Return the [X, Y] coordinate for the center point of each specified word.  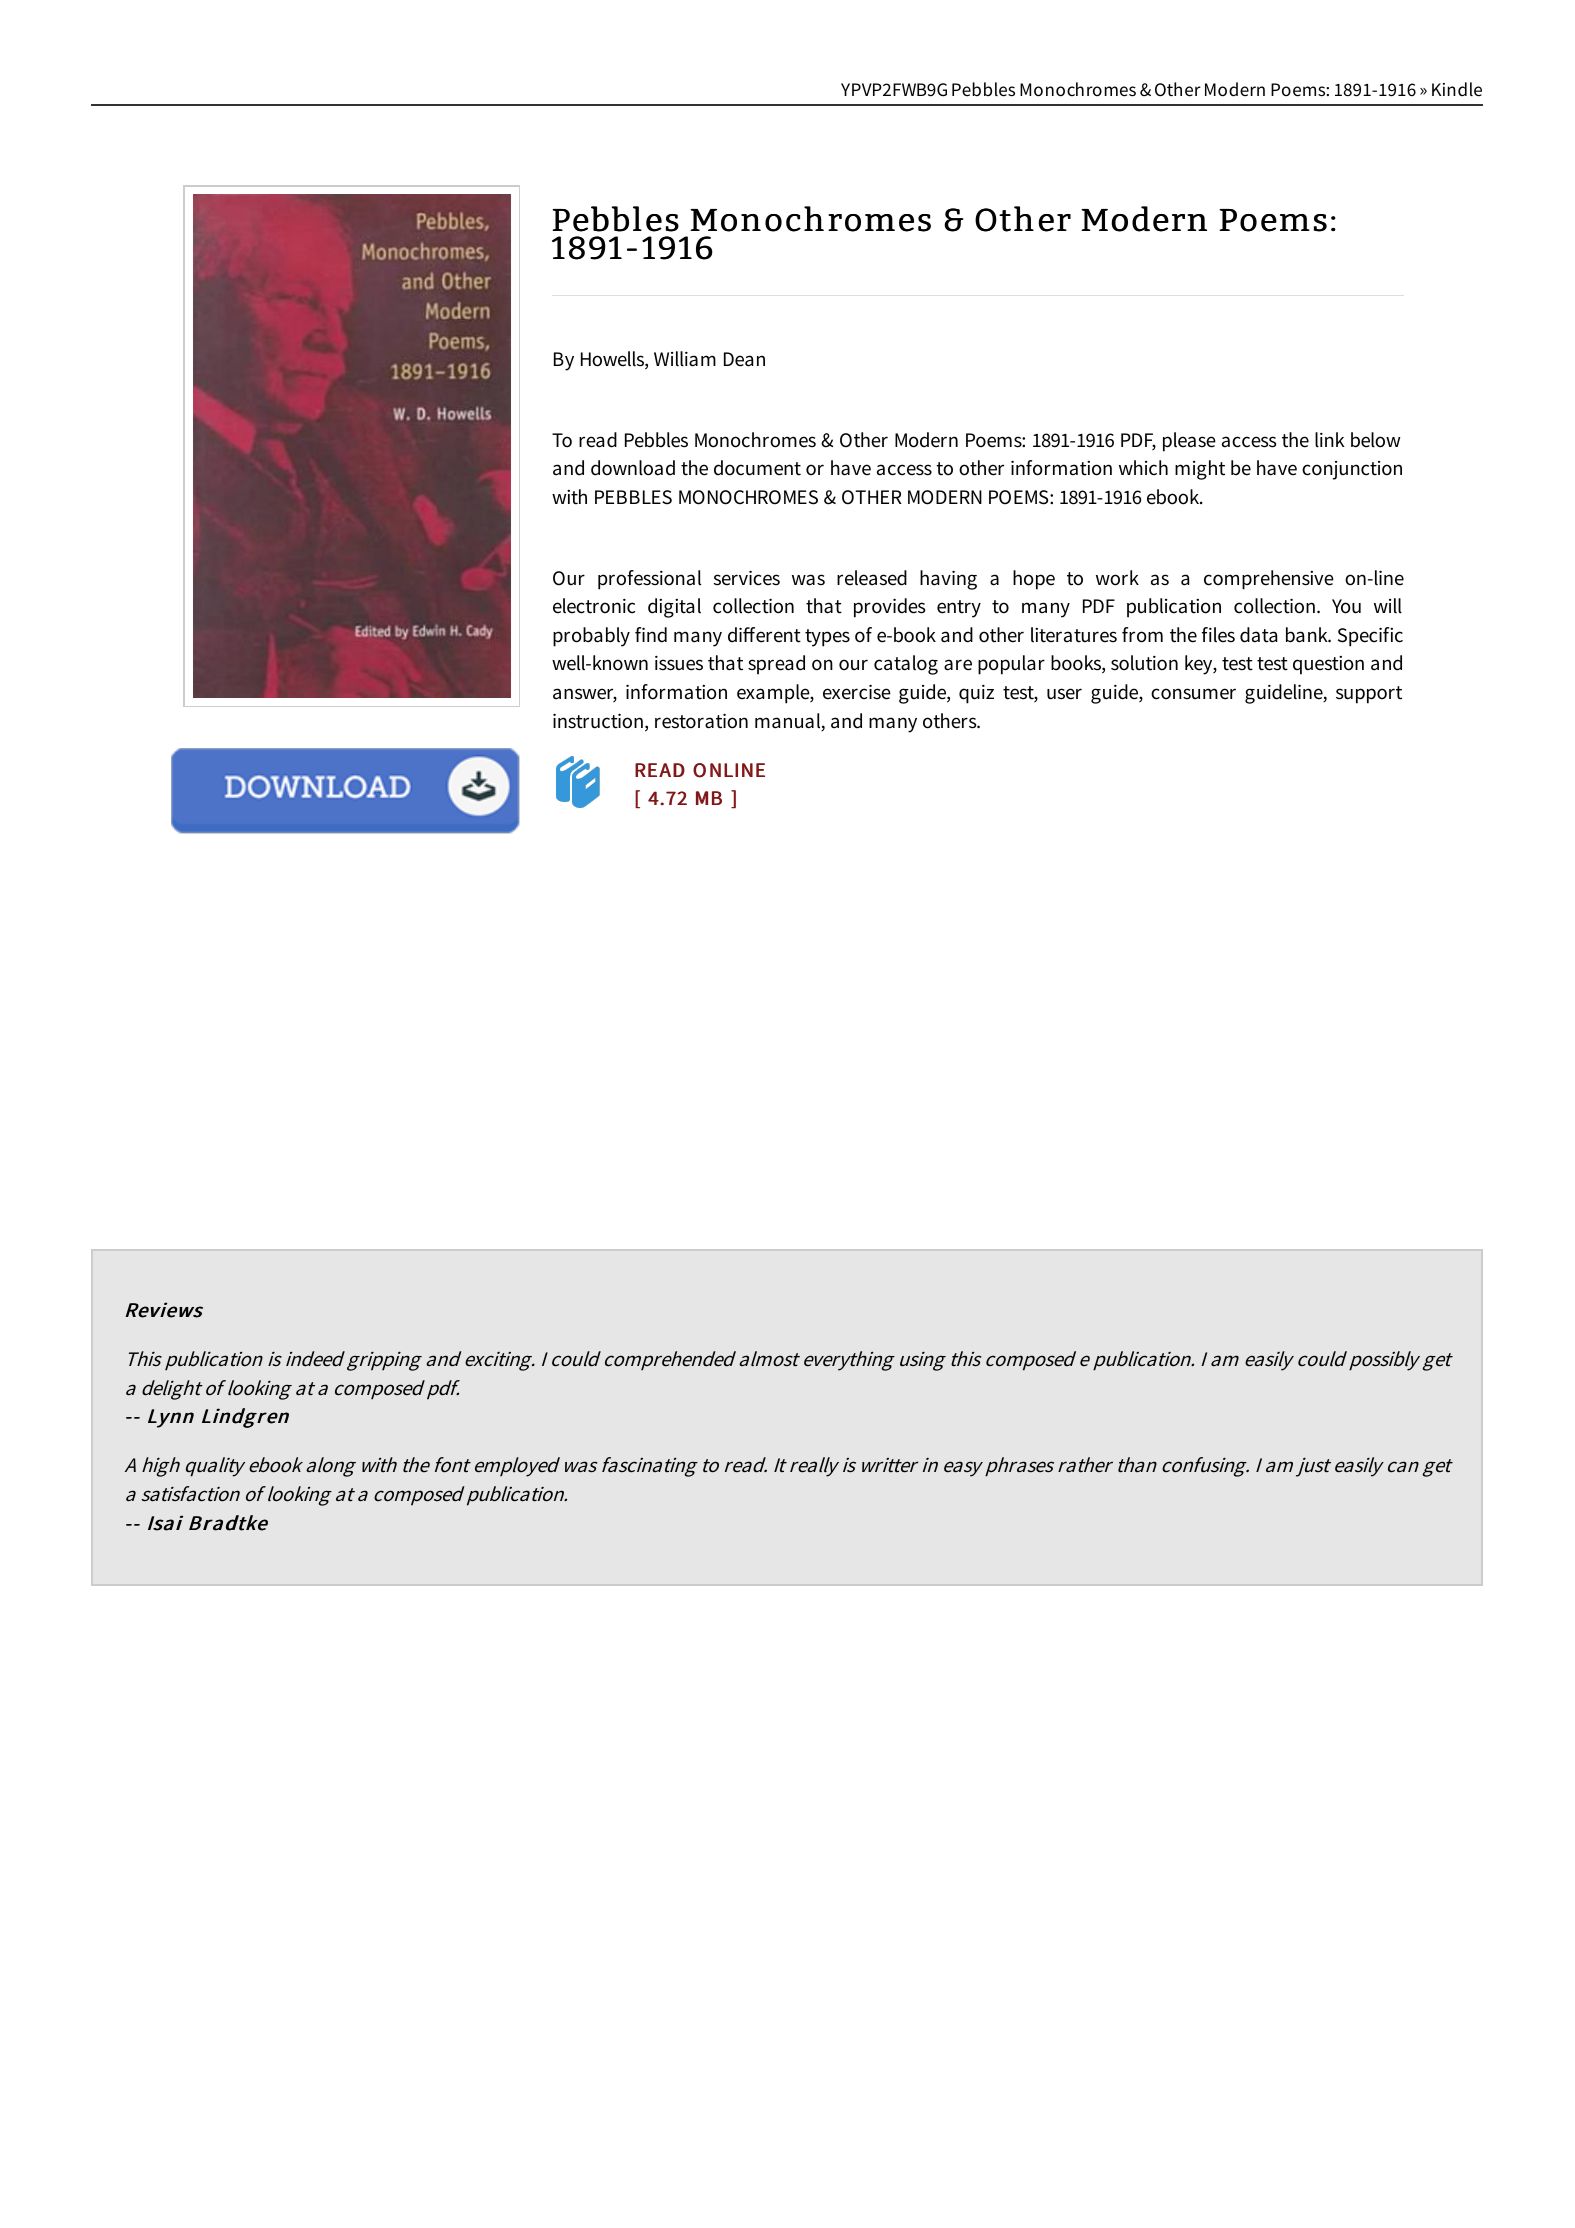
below [1376, 440]
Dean [744, 359]
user [1064, 694]
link [1330, 440]
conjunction [1352, 470]
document [757, 468]
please [1189, 442]
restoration [701, 721]
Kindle [1457, 89]
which [1143, 468]
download [633, 468]
